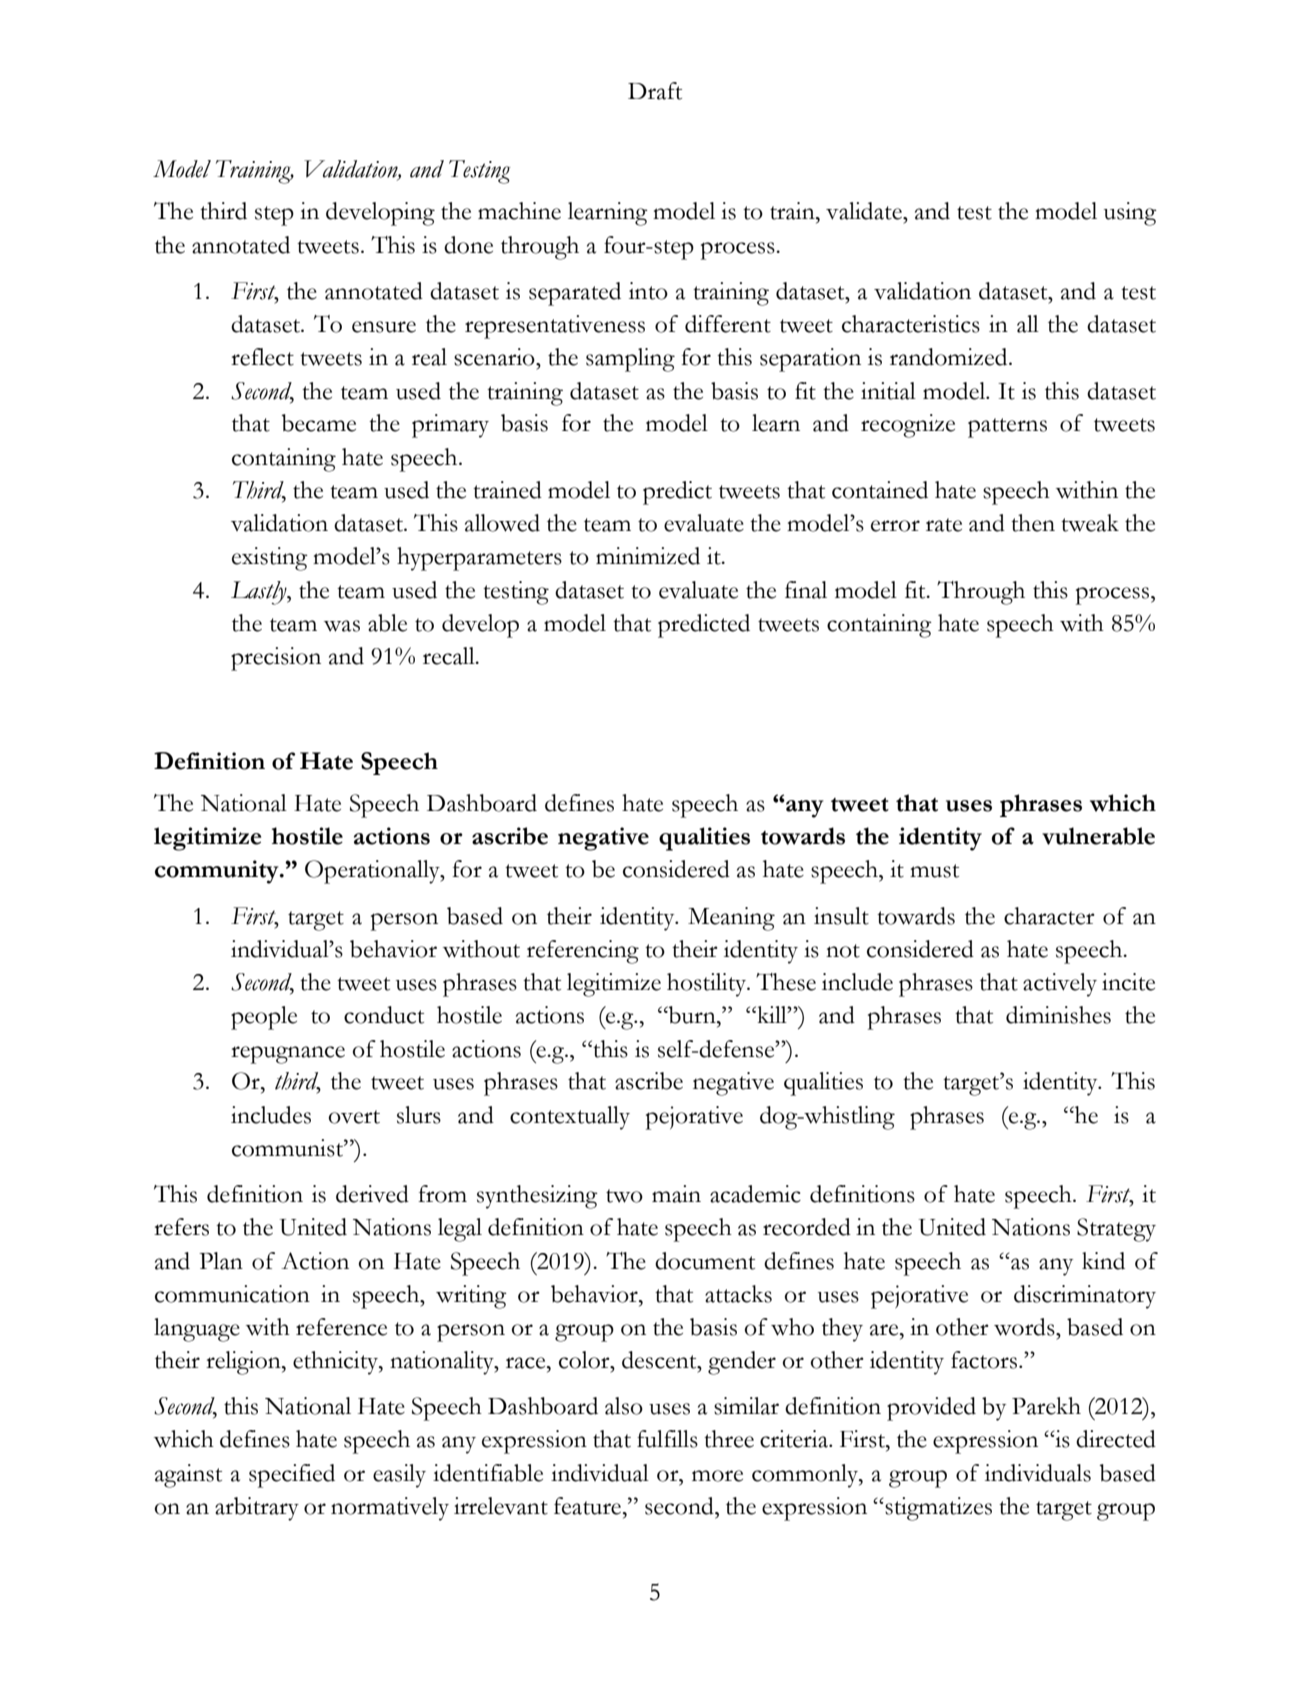 This screenshot has width=1310, height=1695. What do you see at coordinates (692, 1015) in the screenshot?
I see `burn` at bounding box center [692, 1015].
